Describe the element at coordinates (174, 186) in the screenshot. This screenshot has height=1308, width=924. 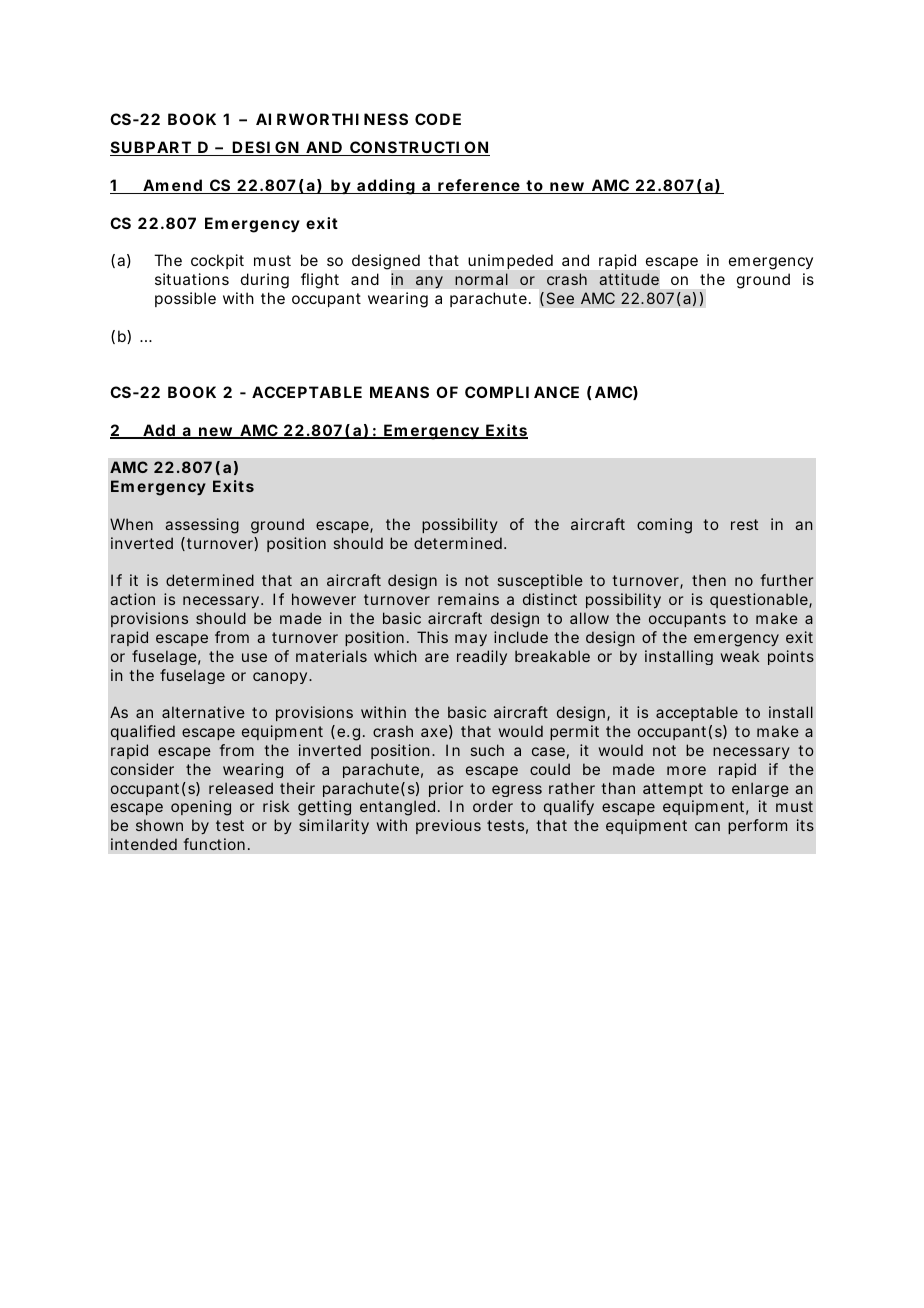
I see `Amend` at that location.
